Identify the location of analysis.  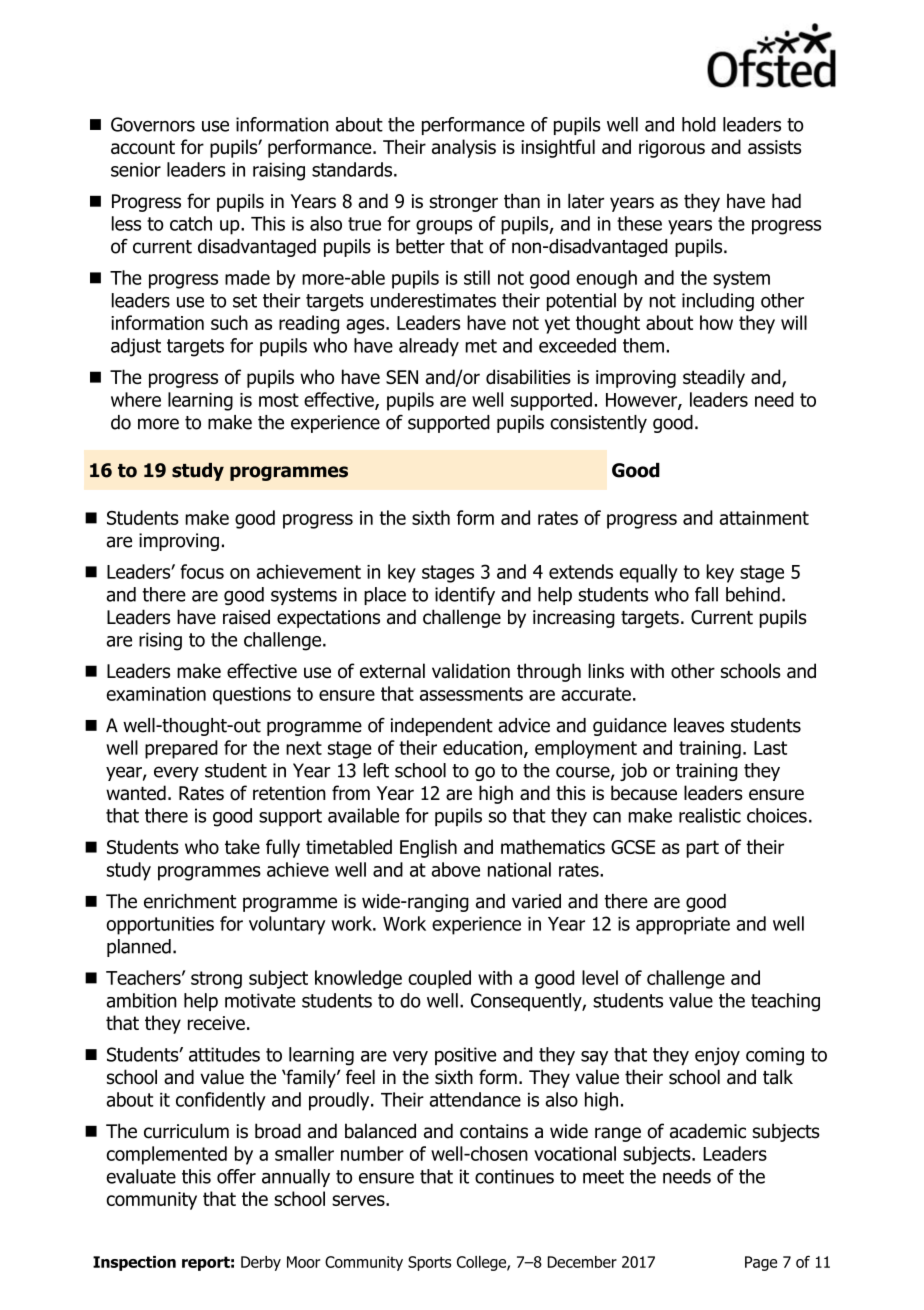
(464, 148).
